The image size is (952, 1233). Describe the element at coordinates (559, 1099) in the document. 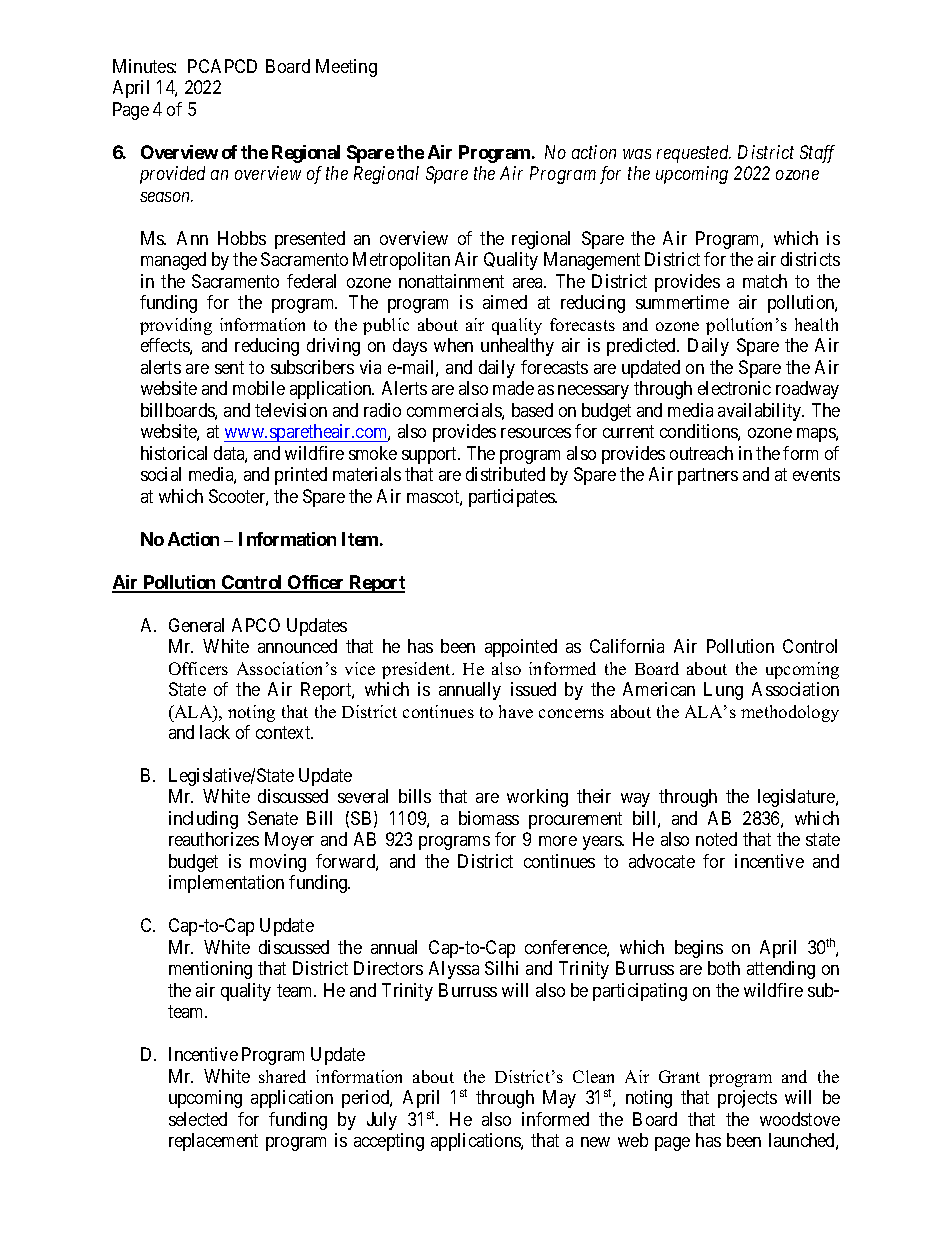

I see `May` at that location.
